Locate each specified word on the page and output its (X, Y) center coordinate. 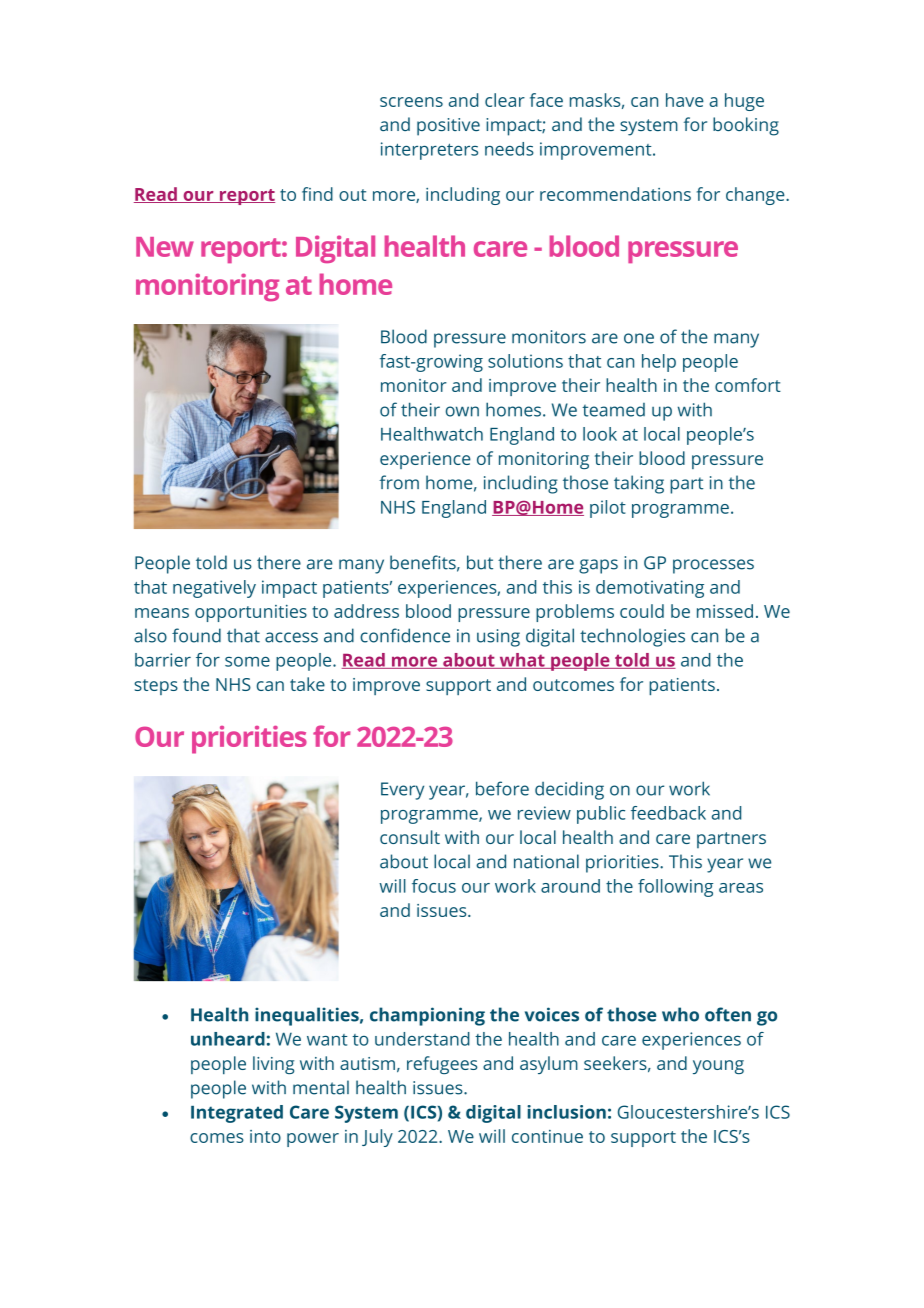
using (498, 638)
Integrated (237, 1114)
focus (434, 886)
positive (448, 127)
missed (725, 611)
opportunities (251, 613)
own (462, 411)
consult (410, 837)
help (659, 363)
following (675, 888)
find (317, 194)
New (165, 247)
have (685, 100)
